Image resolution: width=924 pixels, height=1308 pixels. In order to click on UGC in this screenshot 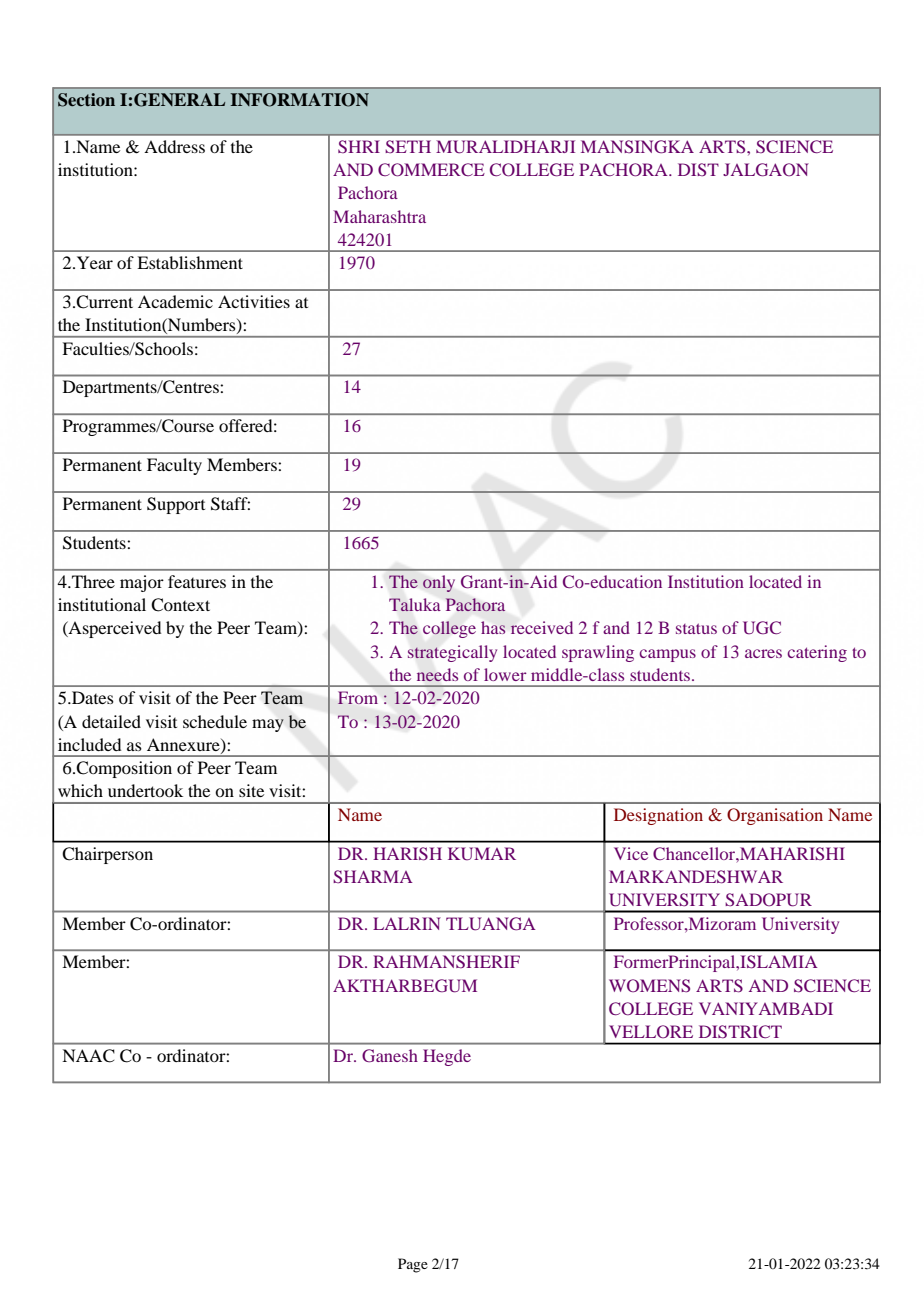, I will do `click(762, 628)`.
